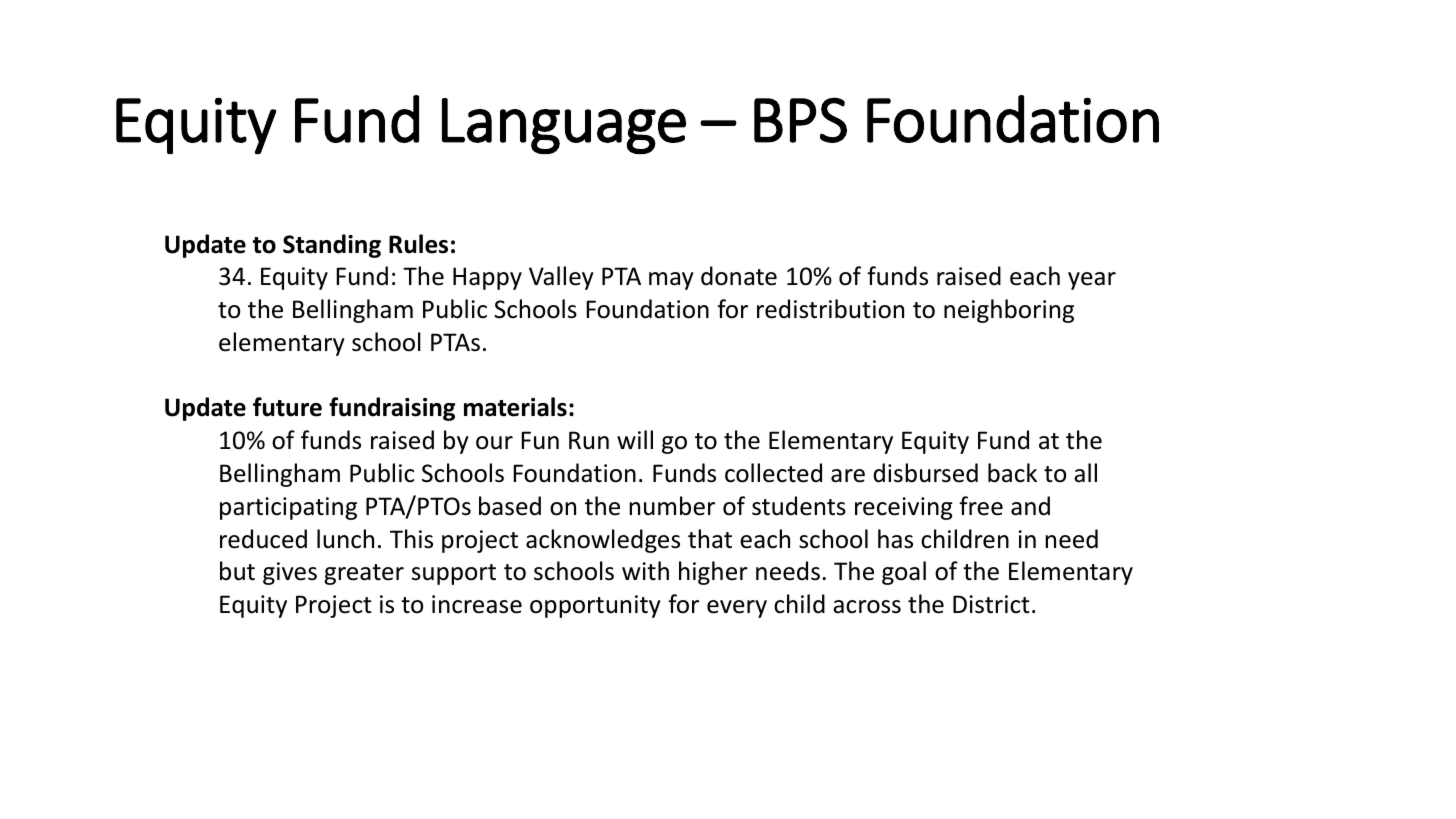 The height and width of the screenshot is (819, 1456). I want to click on Language, so click(564, 126).
